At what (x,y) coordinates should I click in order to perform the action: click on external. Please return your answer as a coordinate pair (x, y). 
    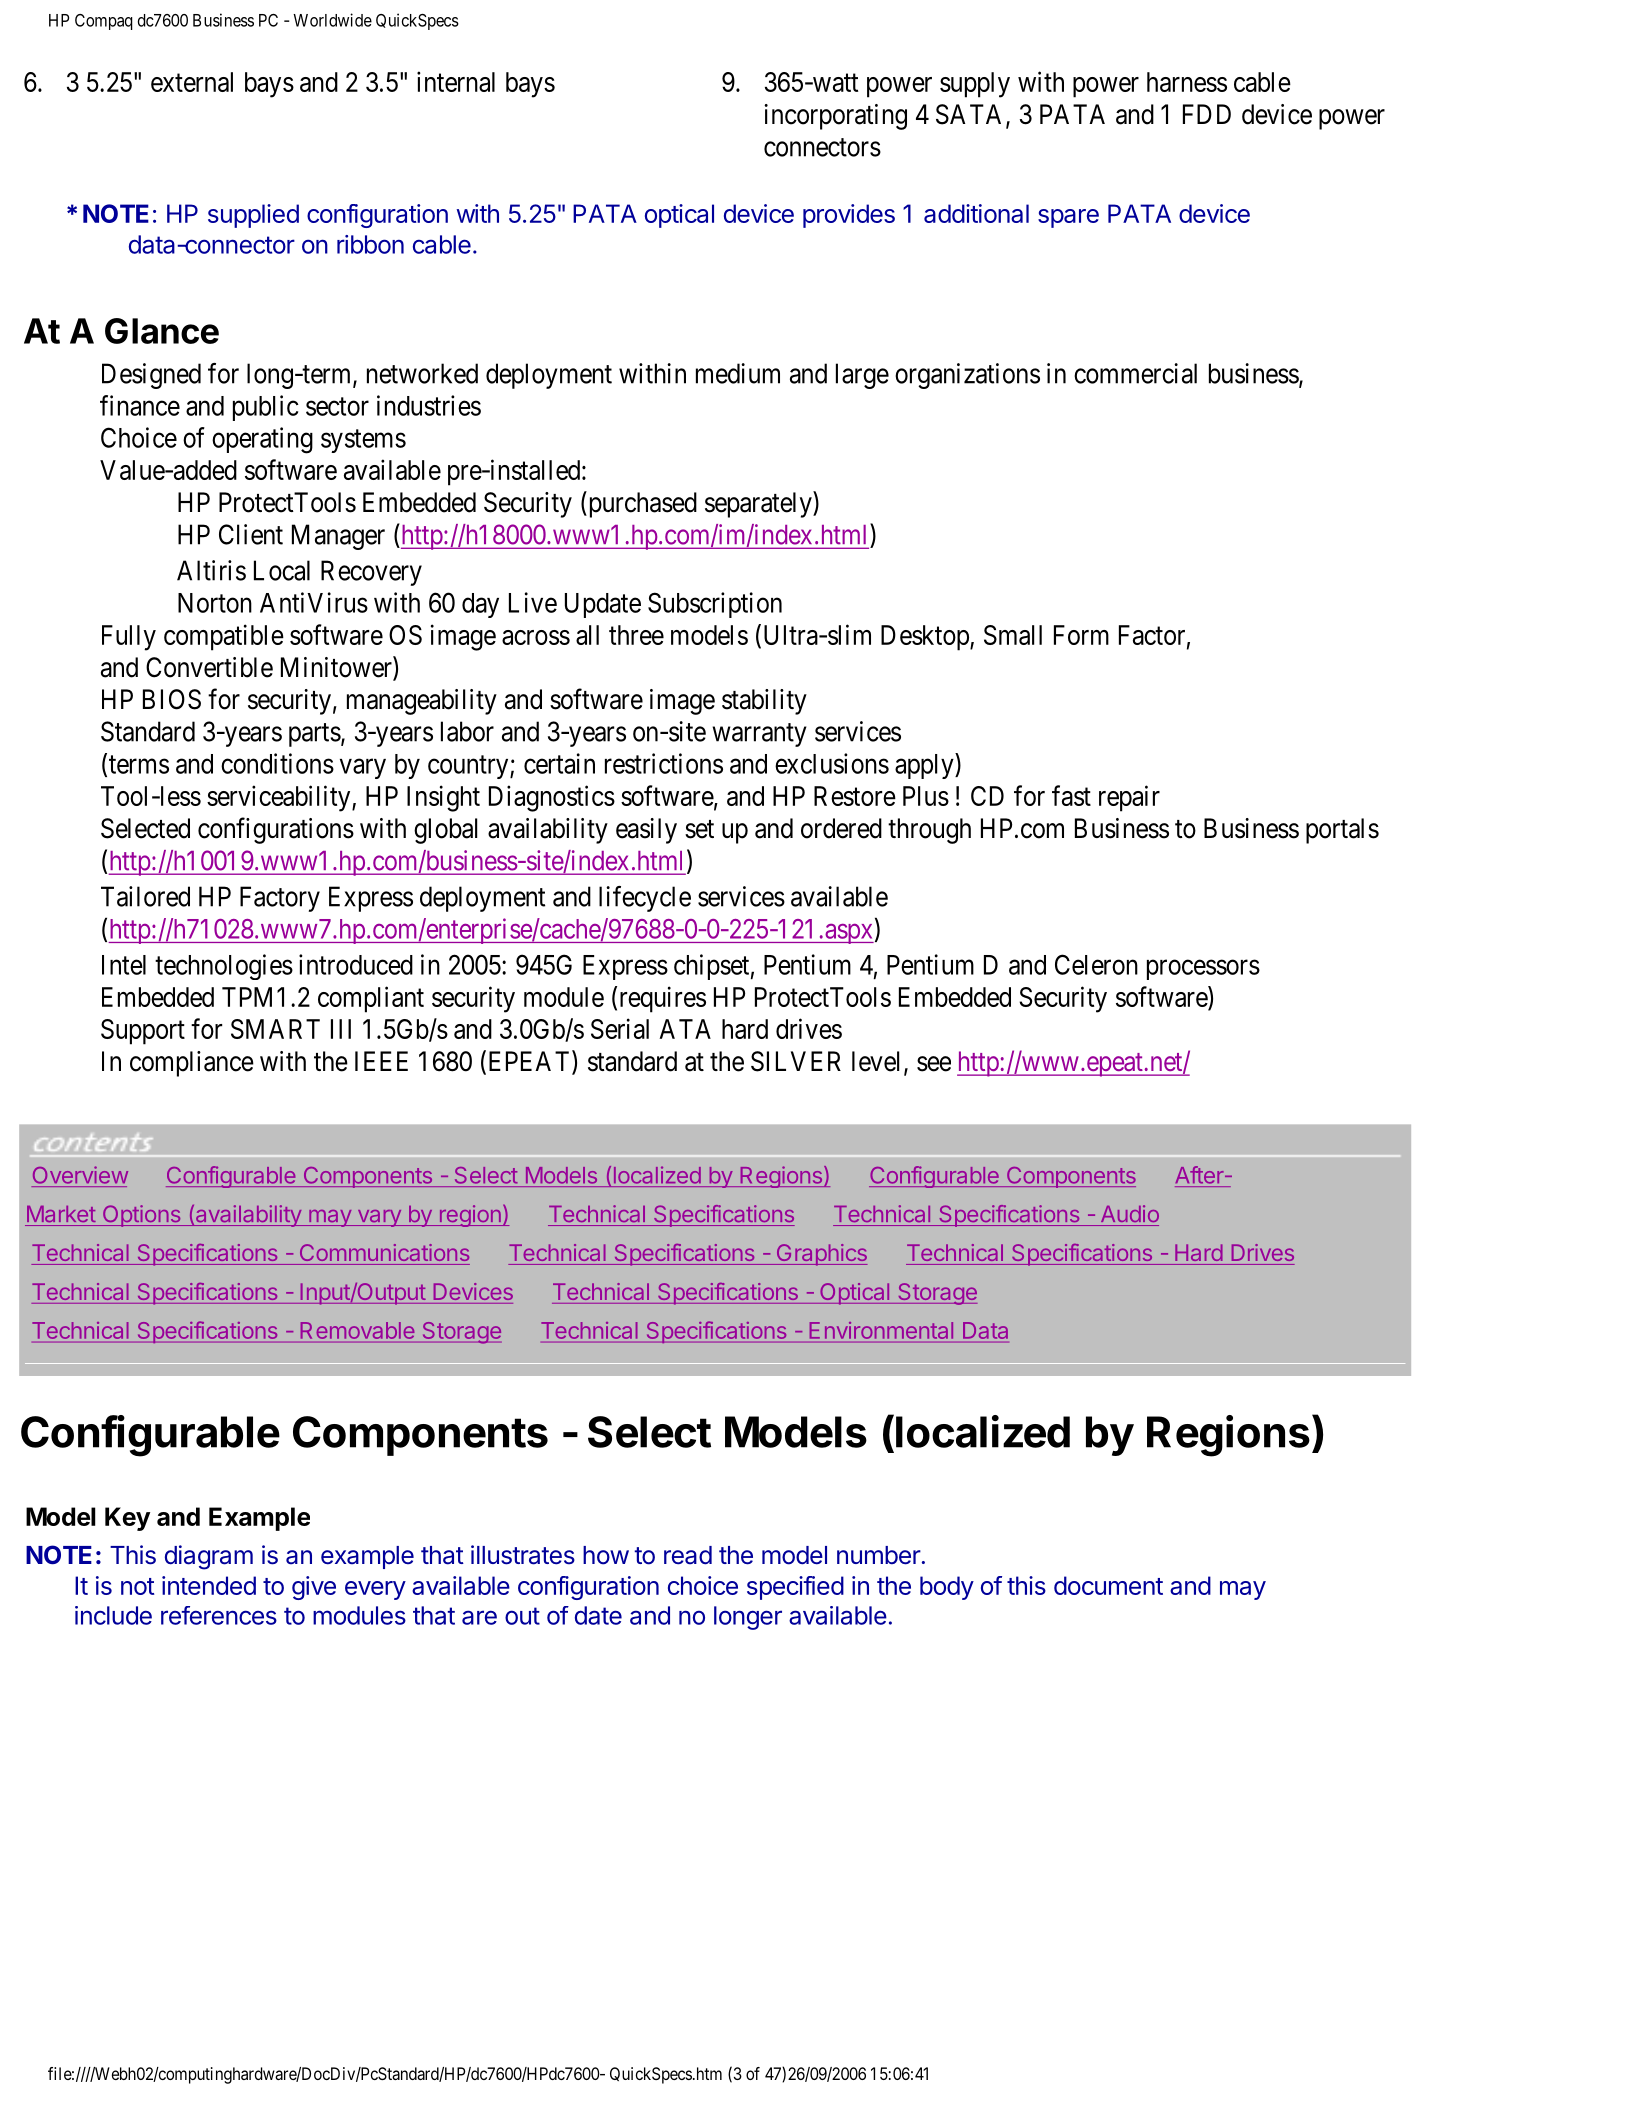
    Looking at the image, I should click on (192, 82).
